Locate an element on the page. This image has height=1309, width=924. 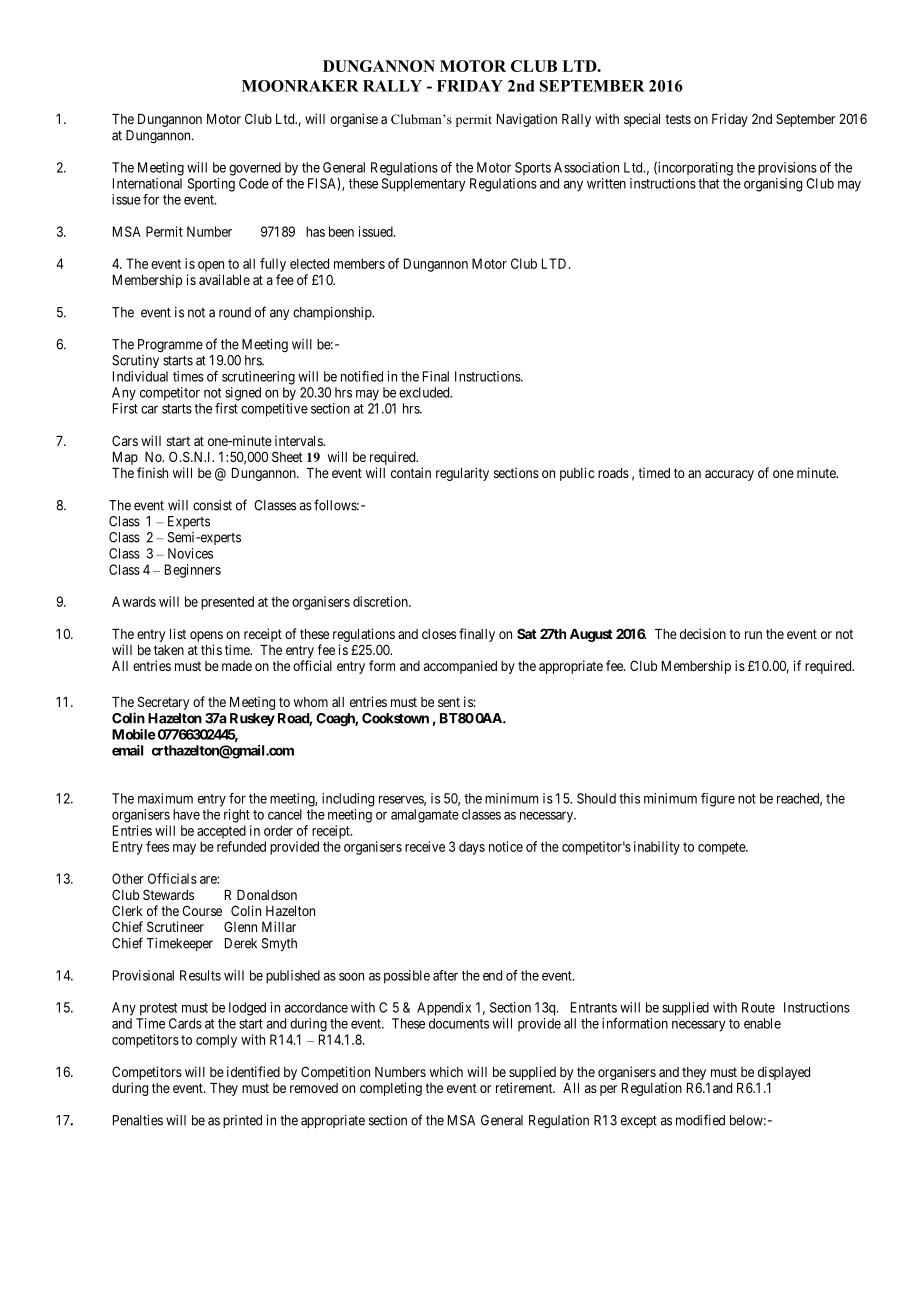
modified is located at coordinates (700, 1120).
